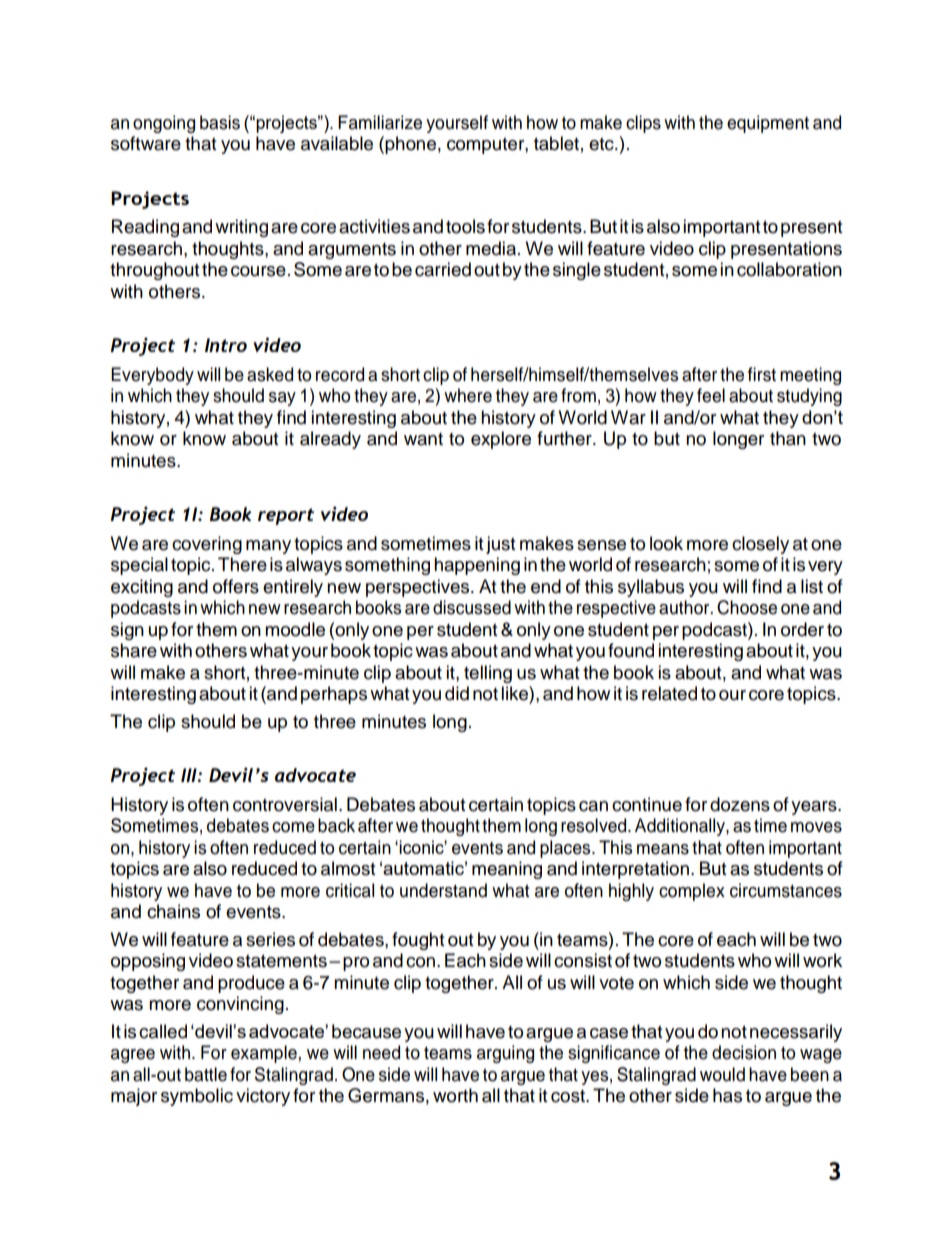  Describe the element at coordinates (501, 440) in the screenshot. I see `explore` at that location.
